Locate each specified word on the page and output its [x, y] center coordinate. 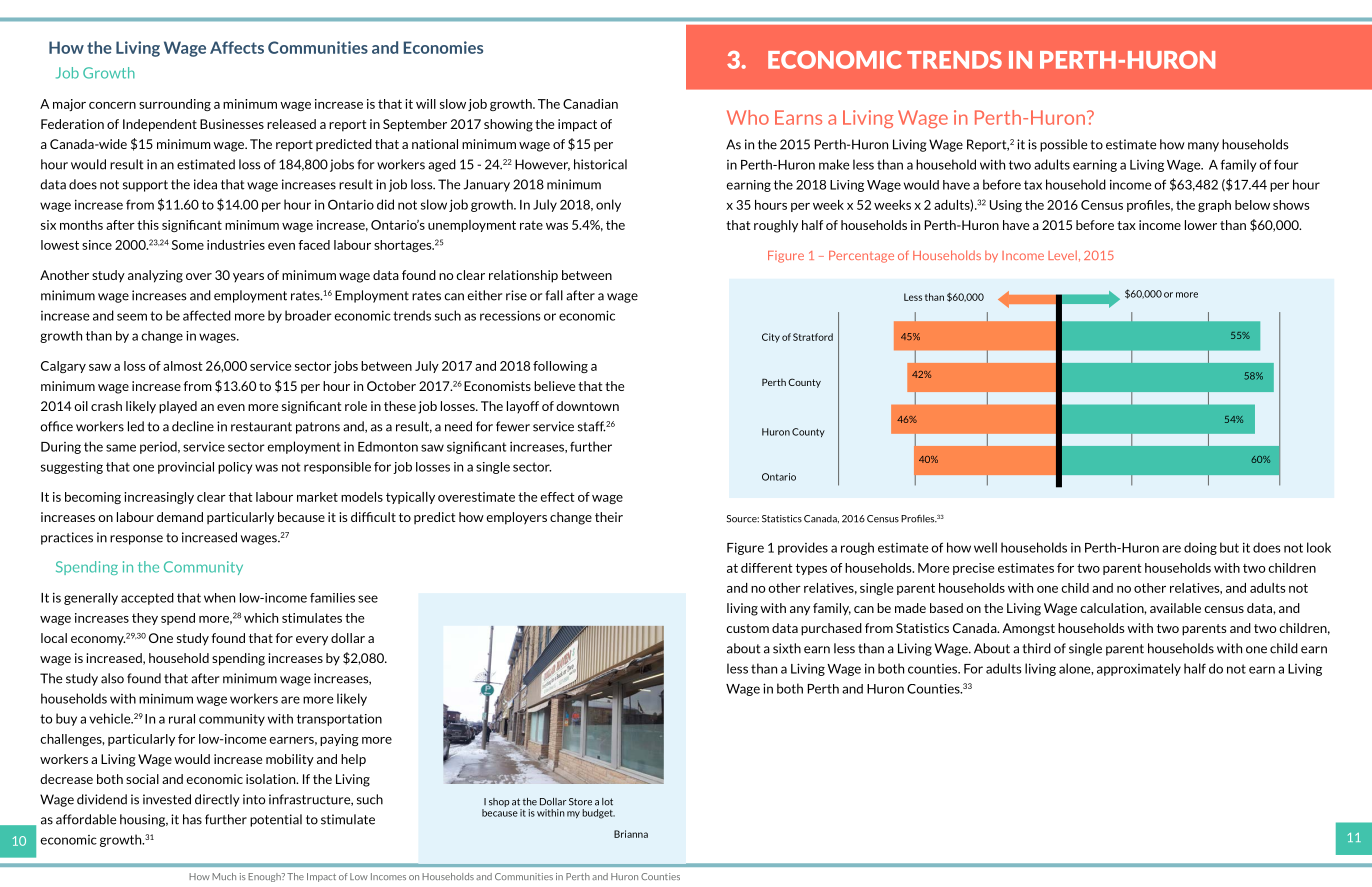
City [771, 338]
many [1203, 147]
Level [1062, 255]
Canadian [590, 104]
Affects [237, 47]
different [767, 568]
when [219, 598]
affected [207, 315]
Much [224, 876]
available [1175, 608]
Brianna [631, 834]
